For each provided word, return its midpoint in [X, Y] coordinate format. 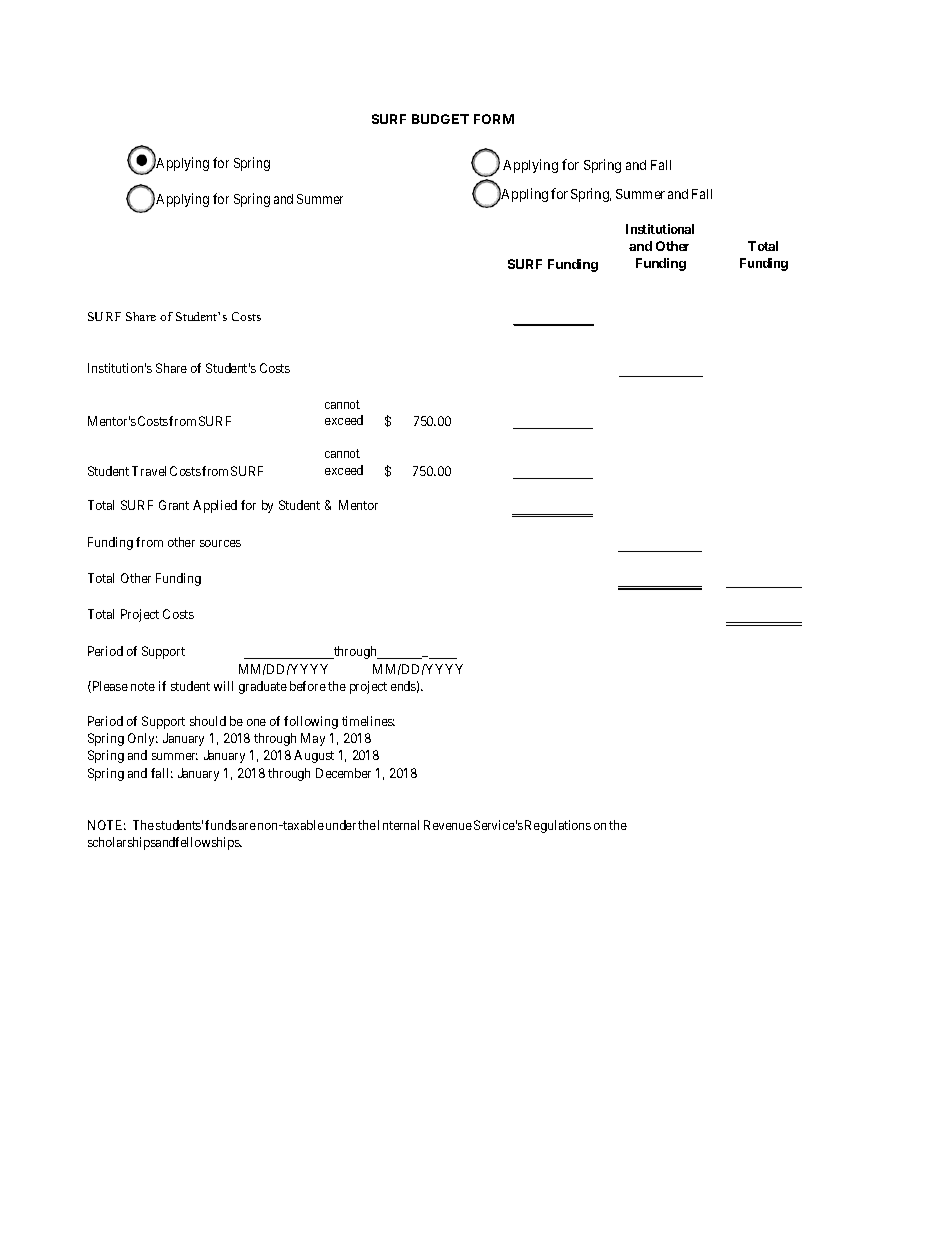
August [314, 756]
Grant [174, 505]
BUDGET [440, 119]
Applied [215, 506]
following [311, 722]
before [308, 686]
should [208, 721]
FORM [494, 119]
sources [220, 543]
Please [109, 687]
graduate [263, 687]
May [313, 739]
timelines [368, 721]
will [223, 686]
